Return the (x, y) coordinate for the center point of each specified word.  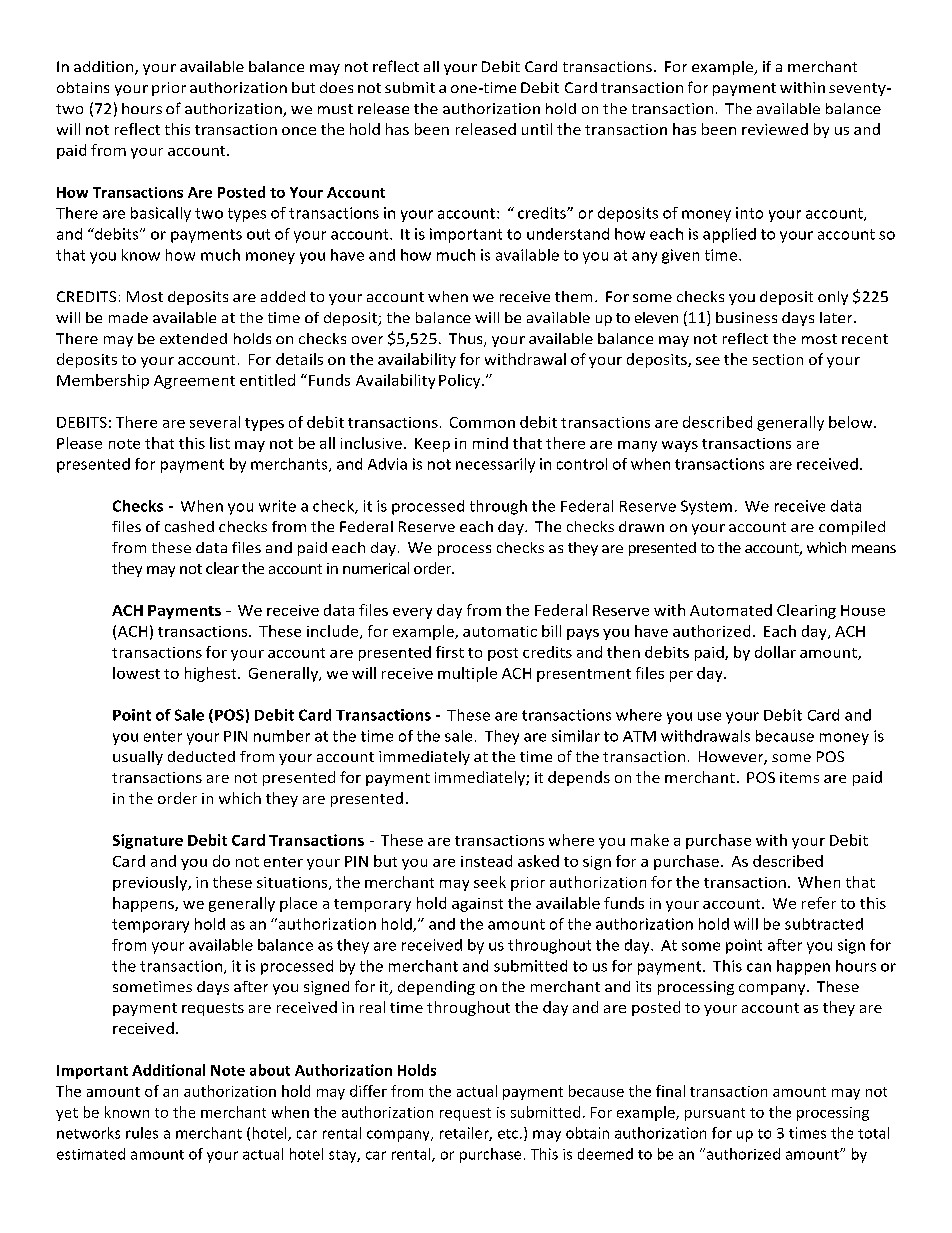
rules (142, 1133)
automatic (500, 631)
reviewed (775, 129)
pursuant (715, 1114)
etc (509, 1134)
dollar (775, 652)
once (299, 131)
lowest (136, 673)
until (537, 129)
